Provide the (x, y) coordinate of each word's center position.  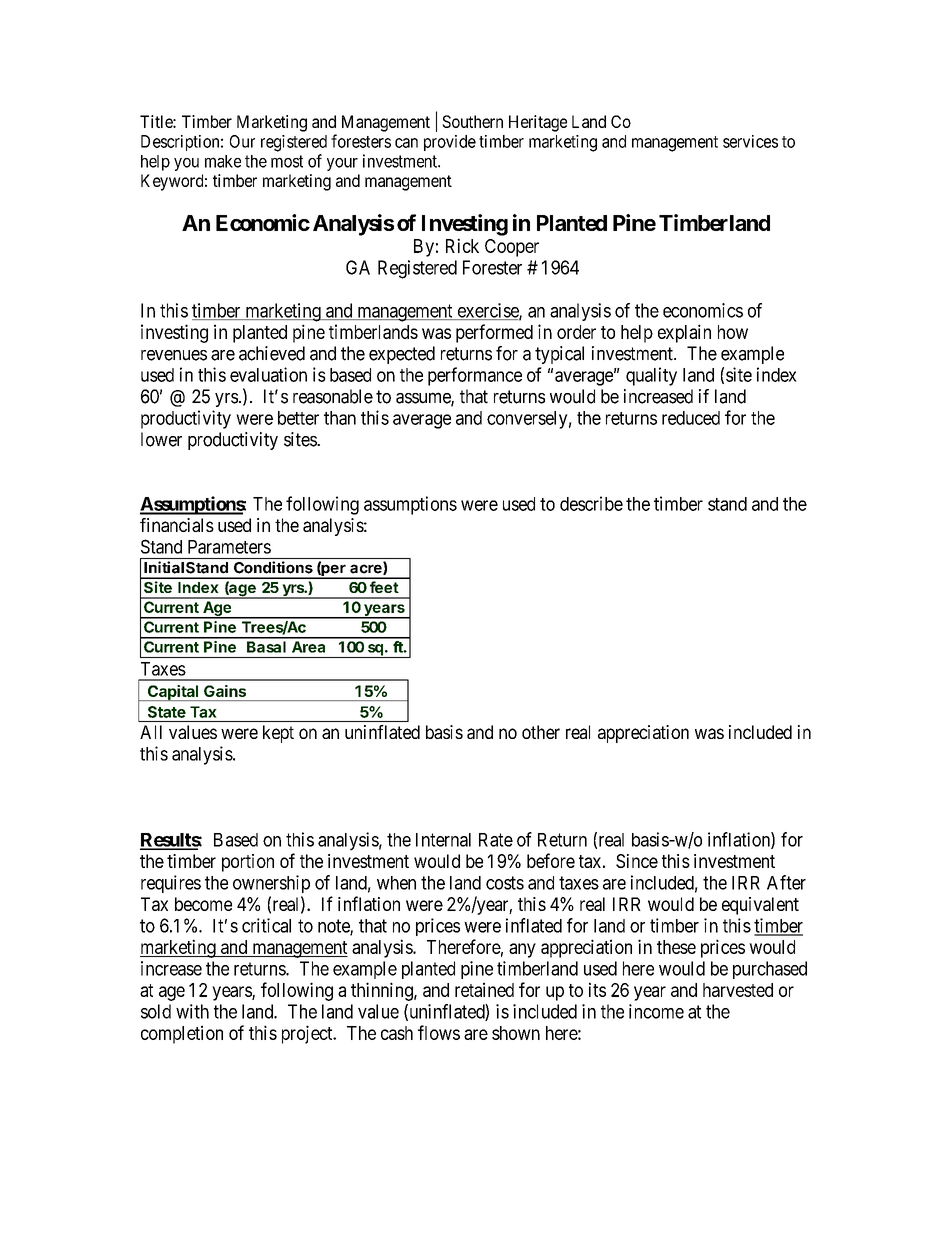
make (223, 161)
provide (450, 143)
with (192, 1011)
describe (591, 503)
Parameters (229, 547)
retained (484, 989)
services (750, 141)
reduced (691, 418)
